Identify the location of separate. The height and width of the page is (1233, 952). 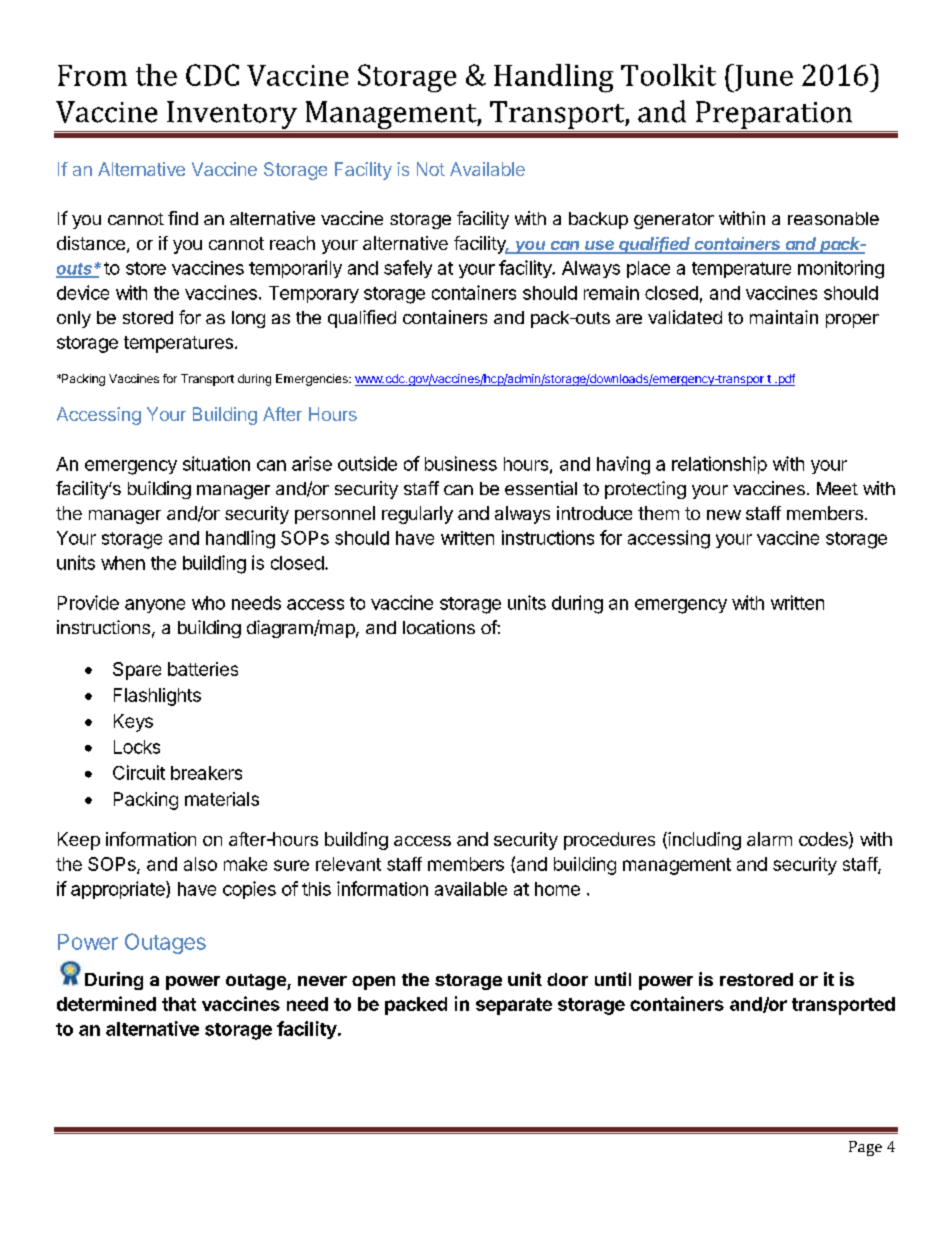
(514, 1006).
